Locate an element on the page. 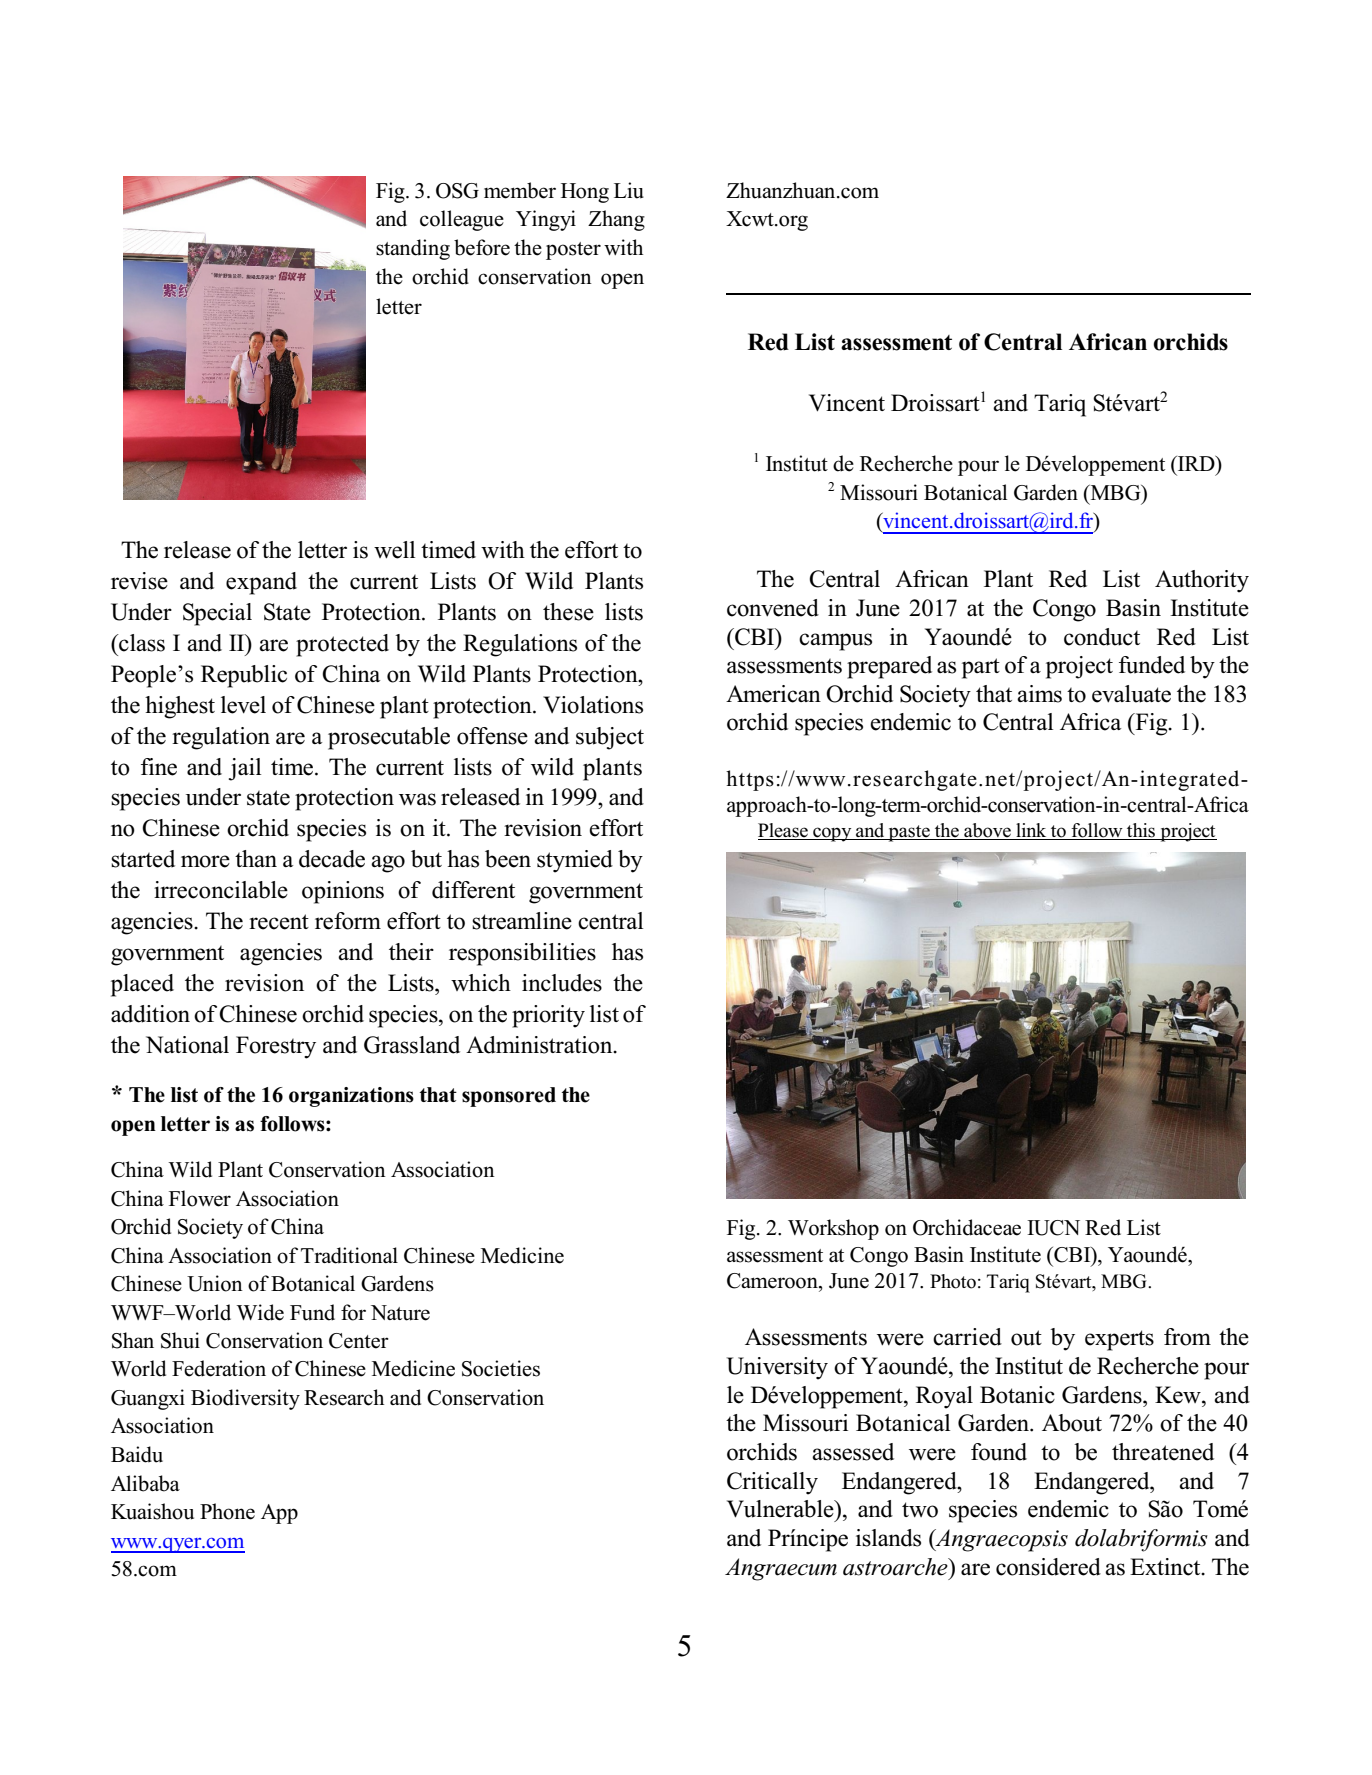  Liu is located at coordinates (629, 190).
